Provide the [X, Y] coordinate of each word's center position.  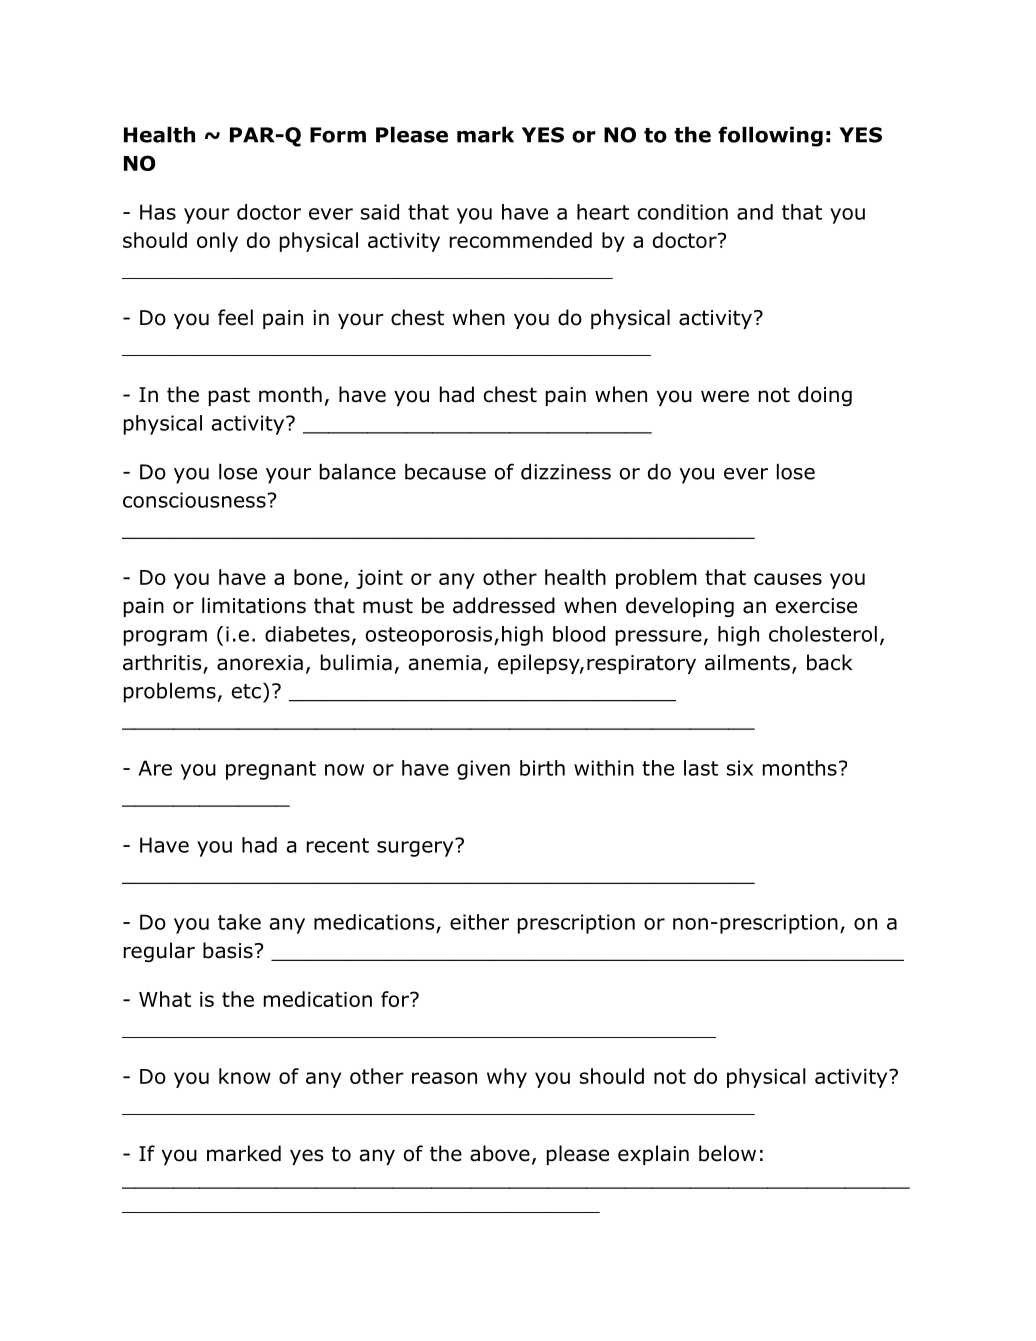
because [445, 472]
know [245, 1076]
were [725, 396]
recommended [521, 240]
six [740, 768]
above [500, 1153]
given [483, 770]
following [770, 136]
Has [158, 212]
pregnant [271, 770]
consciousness [194, 500]
